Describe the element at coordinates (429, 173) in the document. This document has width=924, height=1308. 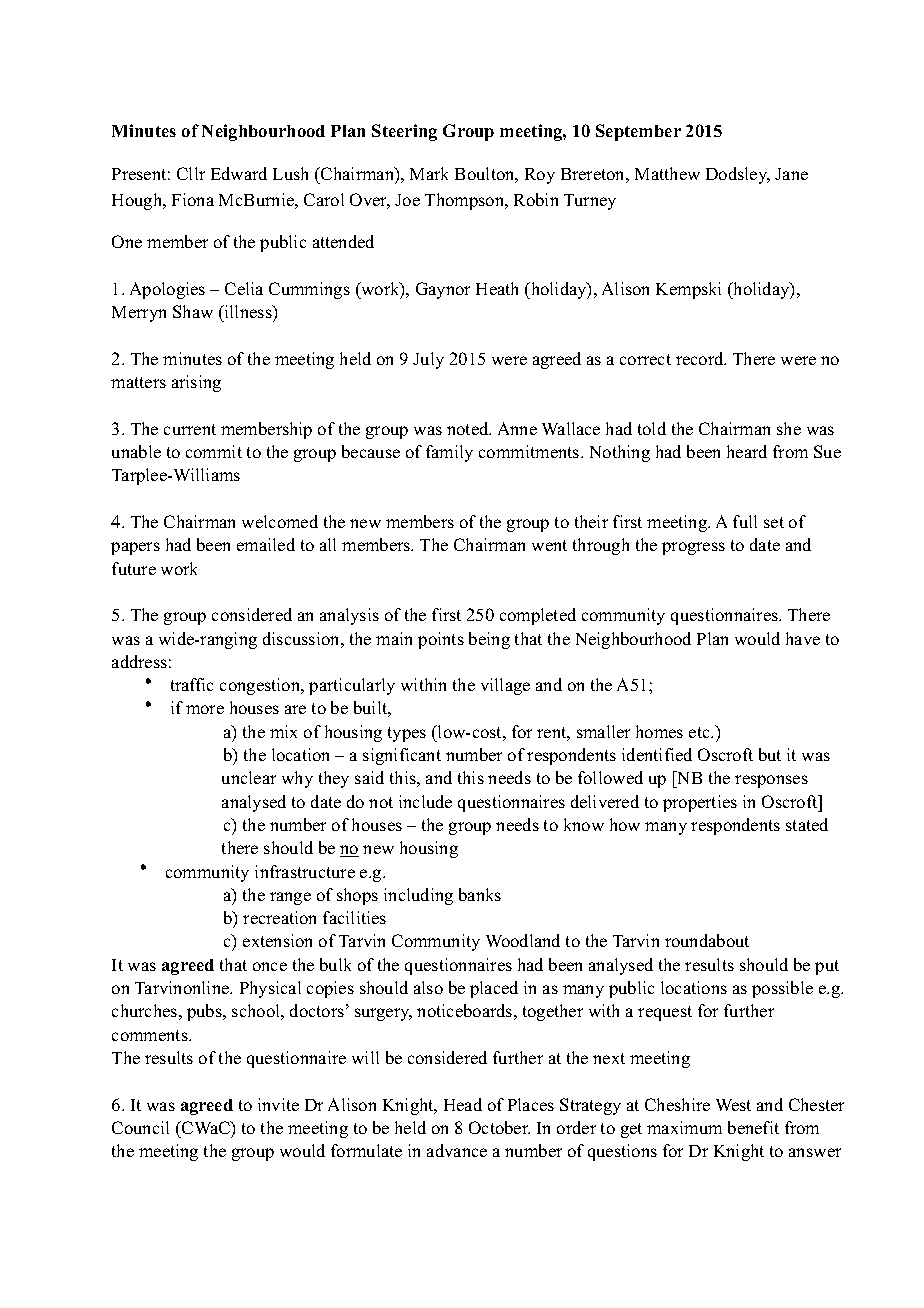
I see `Mark` at that location.
